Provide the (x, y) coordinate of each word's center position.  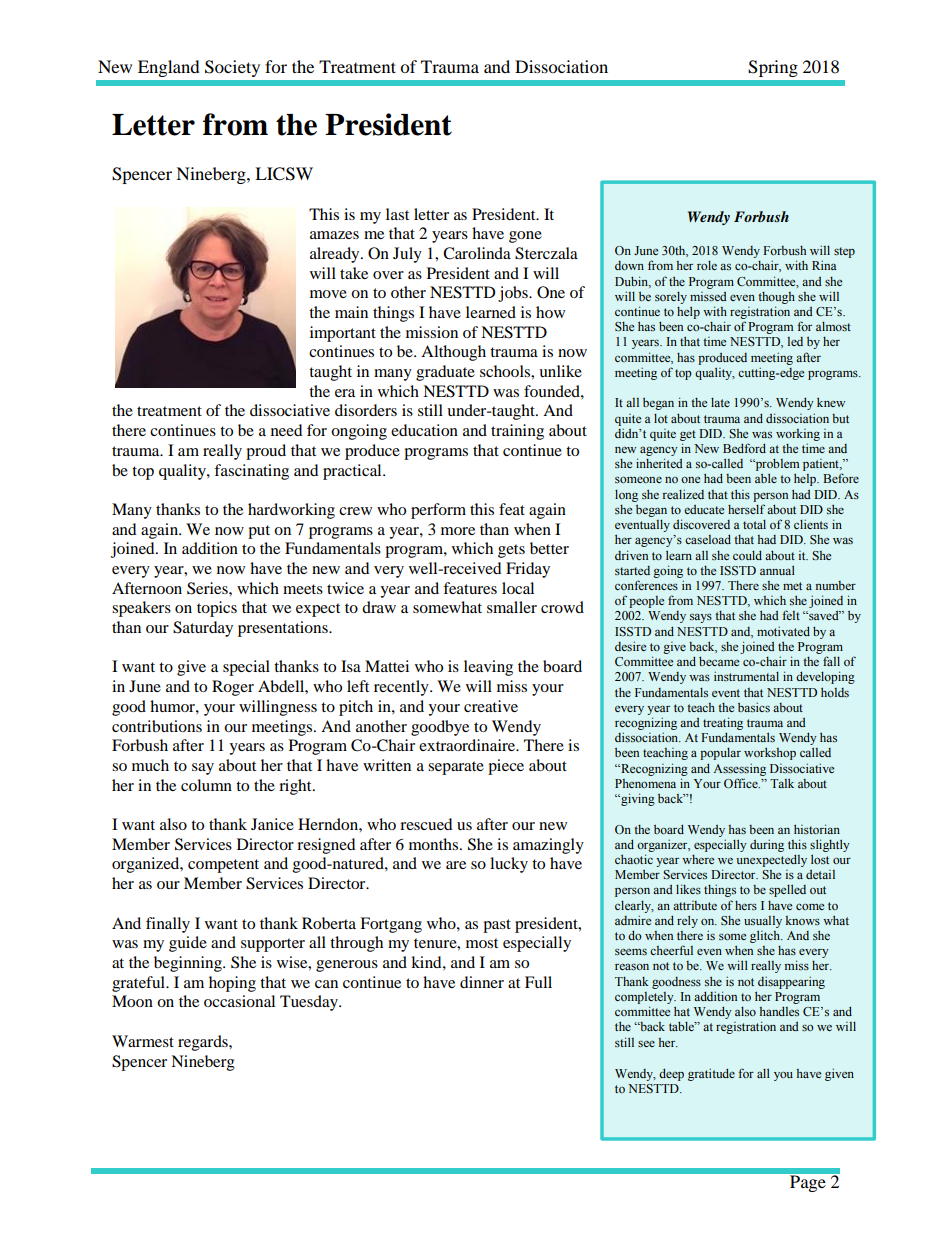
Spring (773, 68)
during (767, 846)
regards (204, 1043)
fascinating (251, 472)
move (328, 294)
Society (232, 68)
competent (223, 866)
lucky (509, 865)
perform (438, 511)
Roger (233, 688)
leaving (488, 668)
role (707, 265)
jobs (514, 294)
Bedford (744, 448)
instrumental (746, 676)
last (397, 214)
